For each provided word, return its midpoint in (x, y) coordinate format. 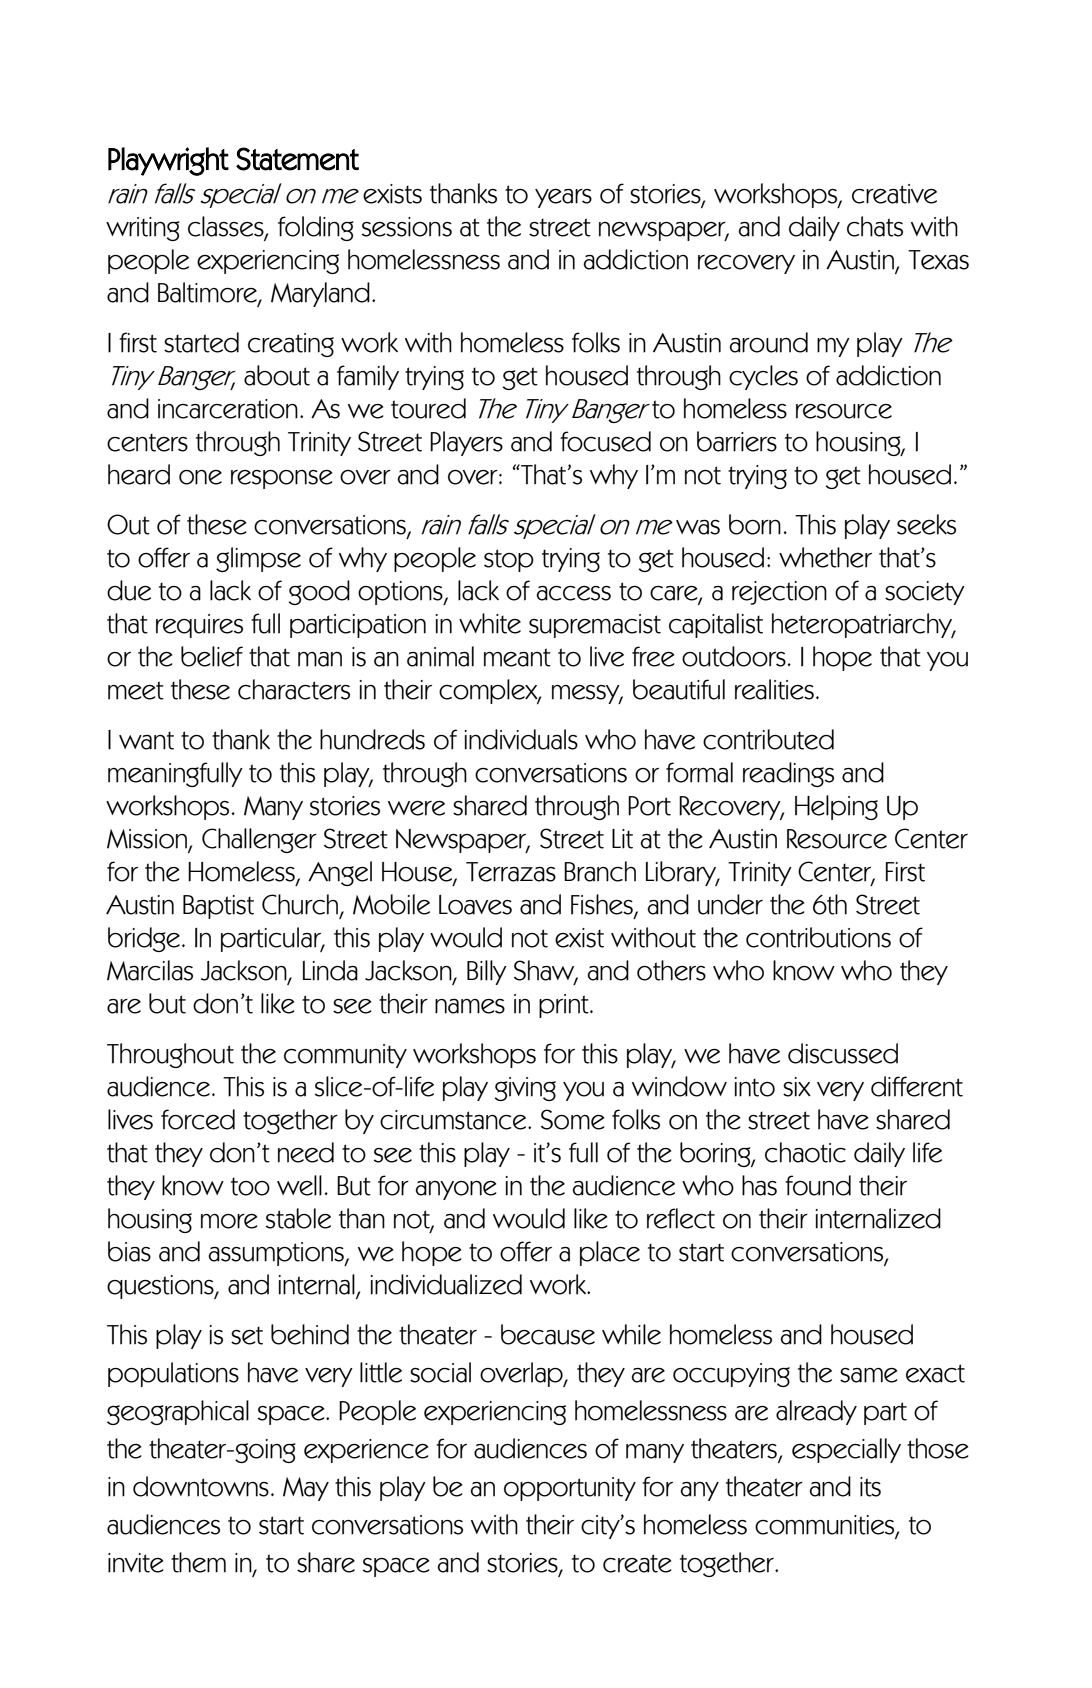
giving (525, 1089)
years (563, 198)
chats (875, 226)
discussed (843, 1053)
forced (198, 1119)
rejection (779, 593)
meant (517, 657)
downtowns (201, 1486)
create (637, 1563)
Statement (297, 159)
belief (212, 656)
